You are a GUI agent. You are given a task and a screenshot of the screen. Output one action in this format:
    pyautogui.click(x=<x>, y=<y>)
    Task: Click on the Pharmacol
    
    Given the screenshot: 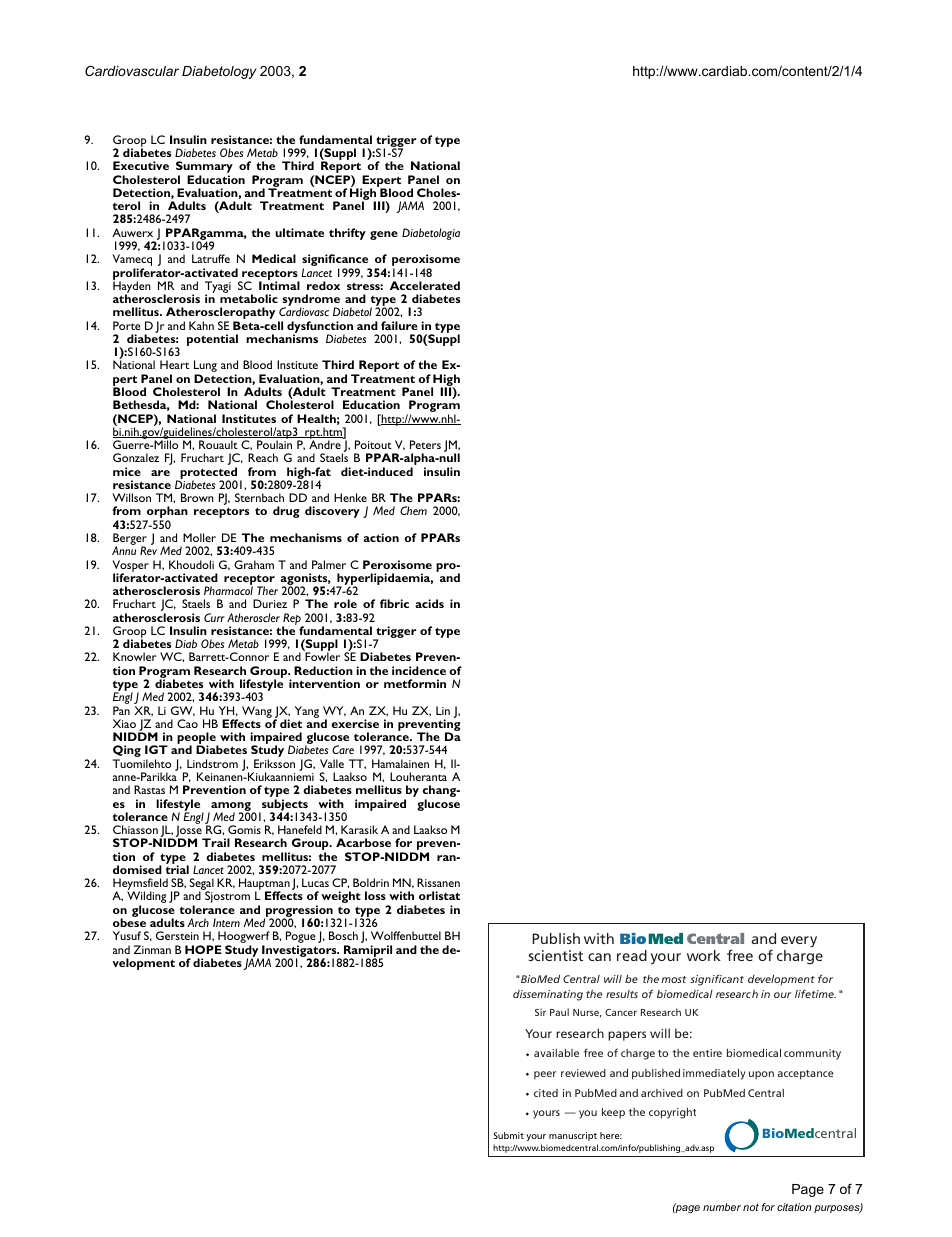 What is the action you would take?
    pyautogui.click(x=228, y=590)
